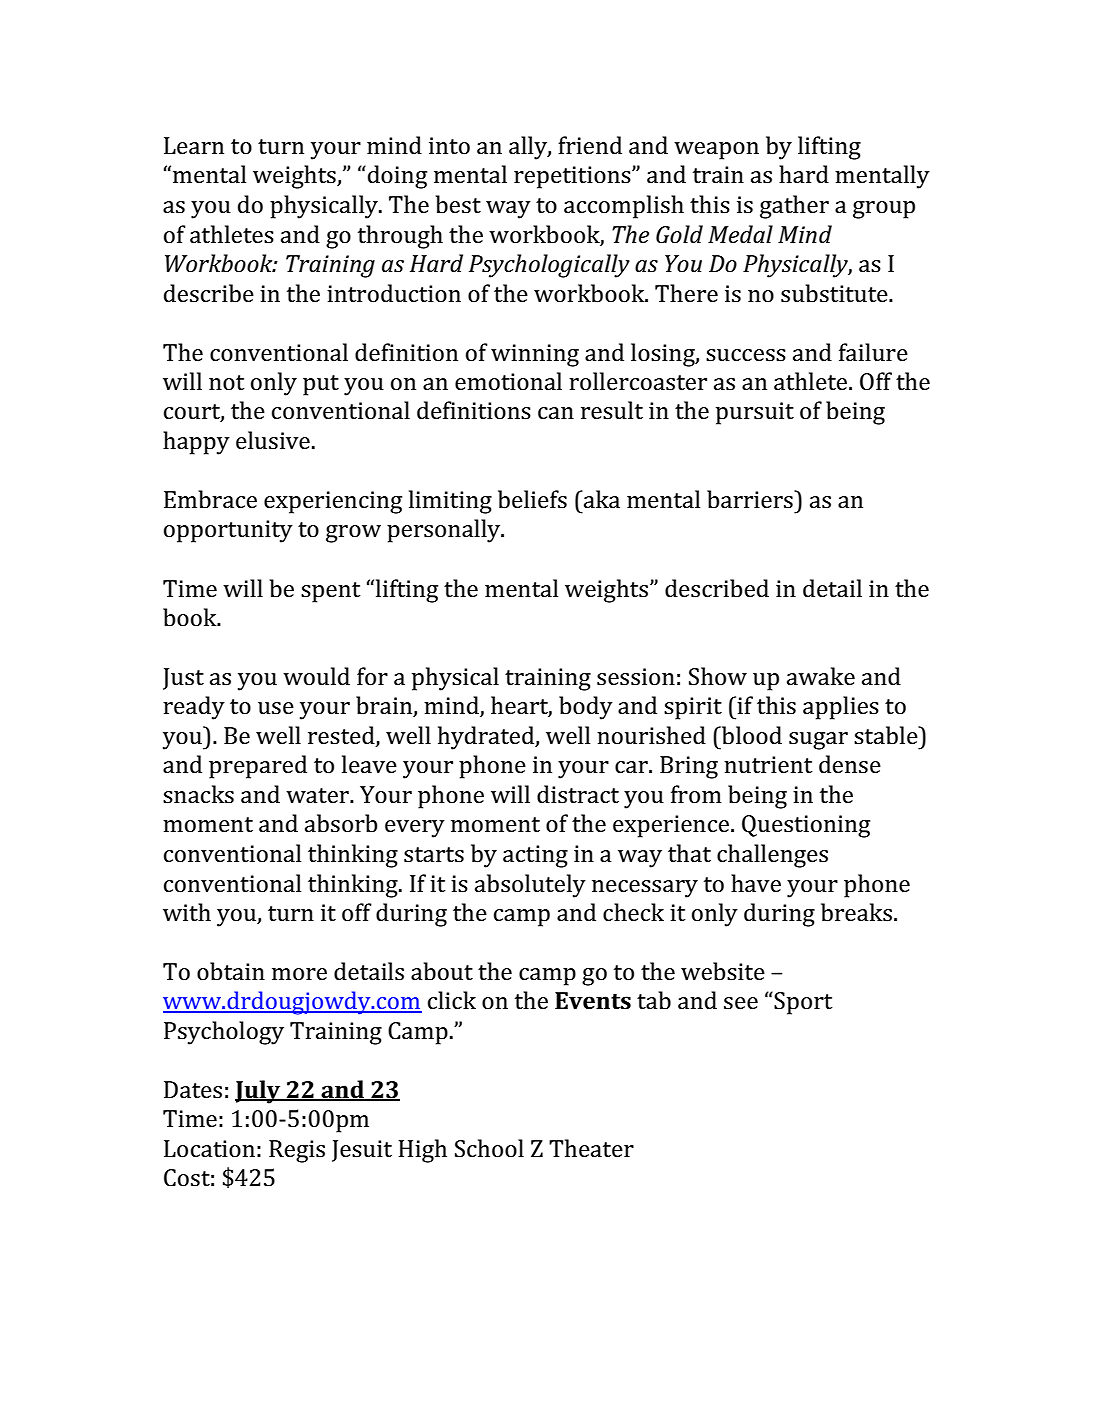 This screenshot has height=1423, width=1100. Describe the element at coordinates (556, 413) in the screenshot. I see `can` at that location.
